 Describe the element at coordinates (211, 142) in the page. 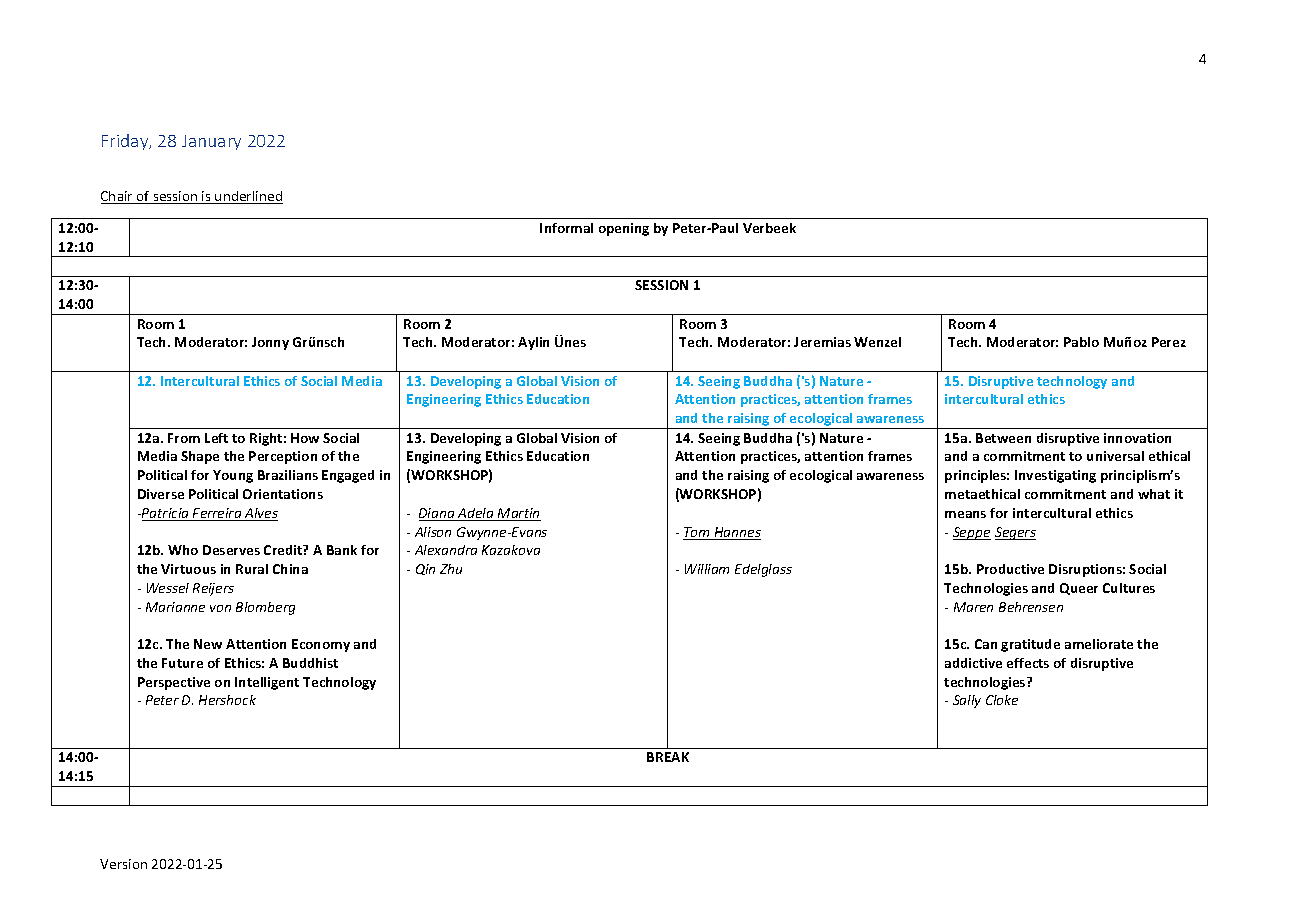

I see `January` at that location.
